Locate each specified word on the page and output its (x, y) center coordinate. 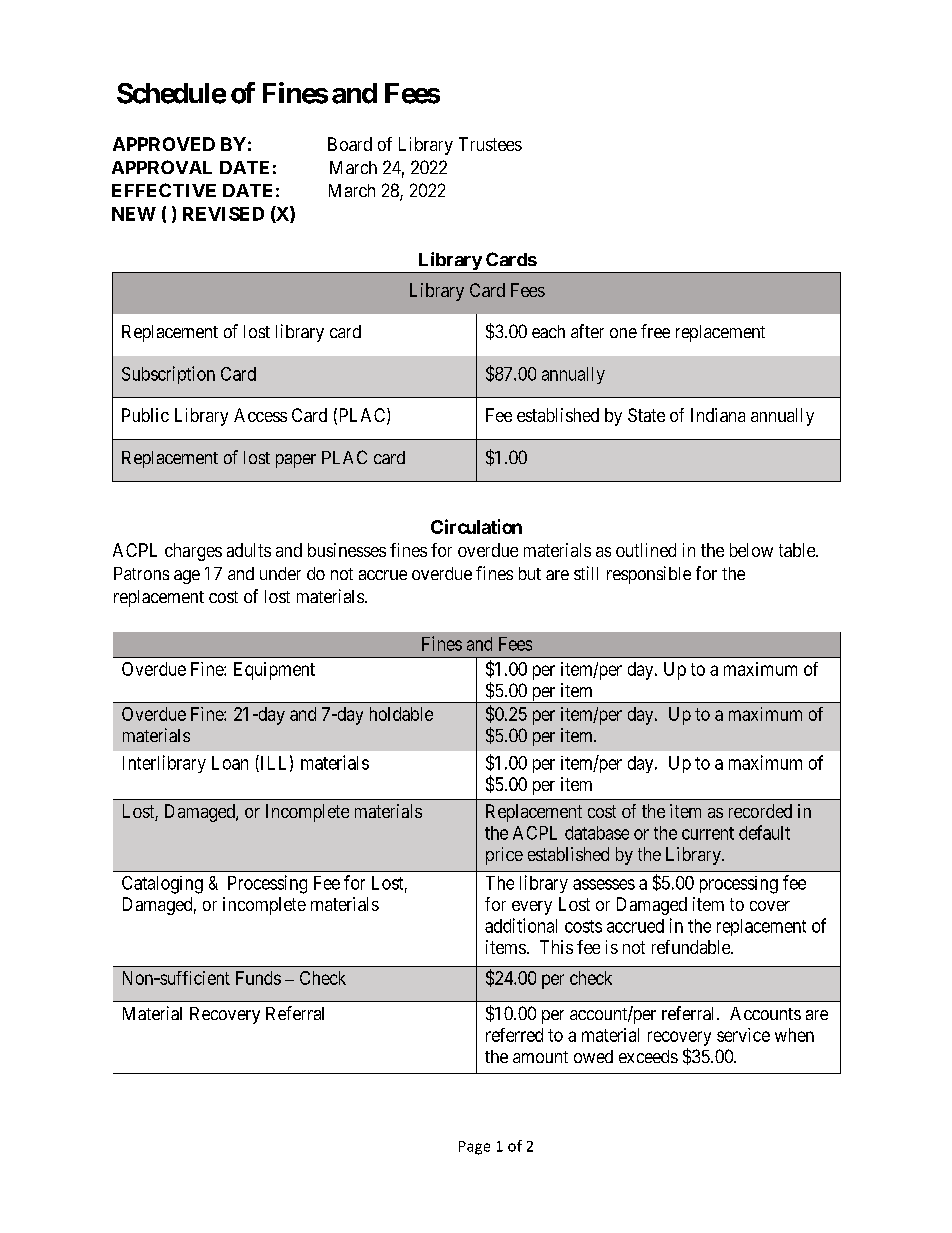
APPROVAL (162, 167)
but (530, 573)
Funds (258, 978)
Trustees (490, 144)
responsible (649, 575)
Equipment (274, 671)
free (655, 331)
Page (474, 1148)
